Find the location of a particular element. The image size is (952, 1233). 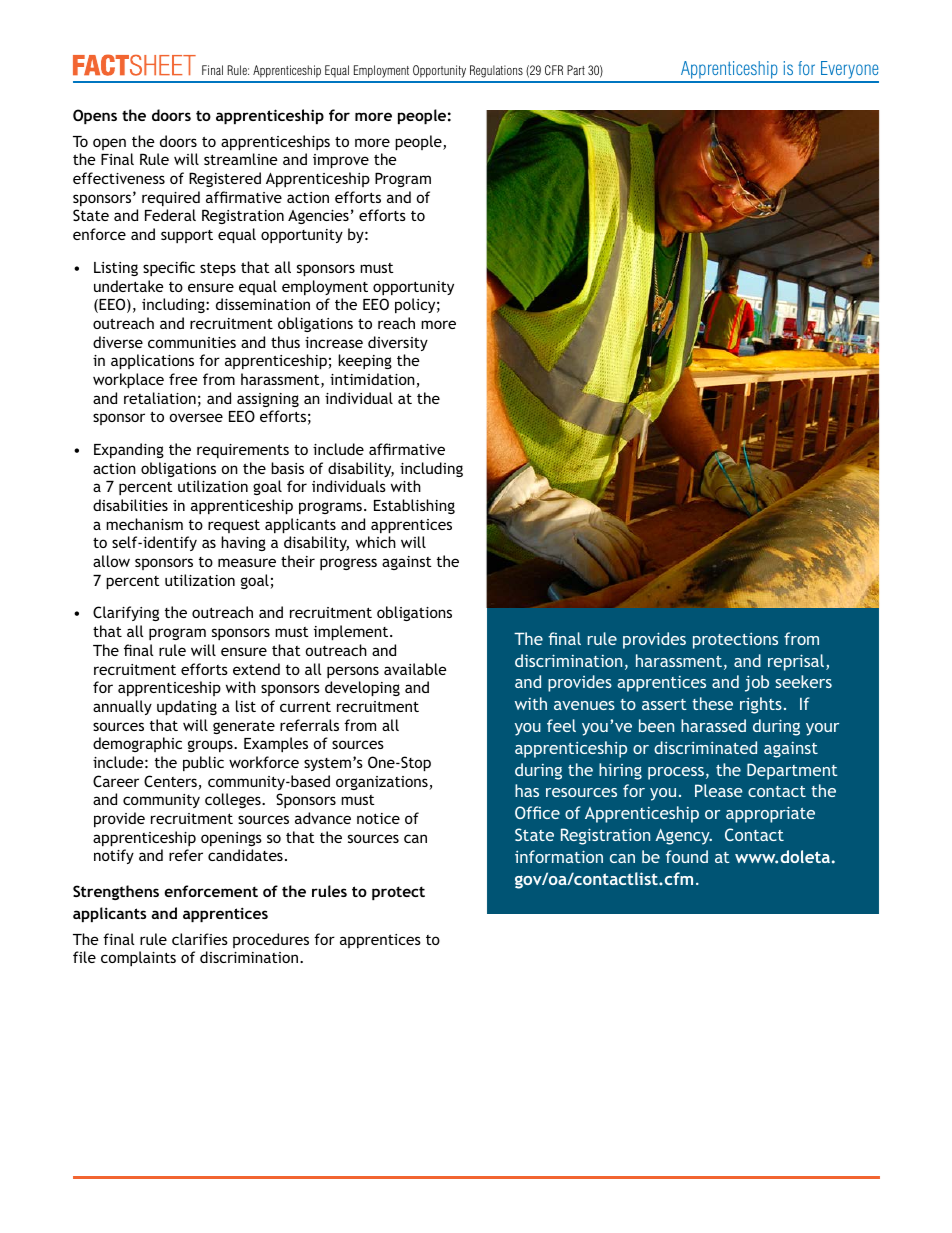

intimidation is located at coordinates (373, 380).
